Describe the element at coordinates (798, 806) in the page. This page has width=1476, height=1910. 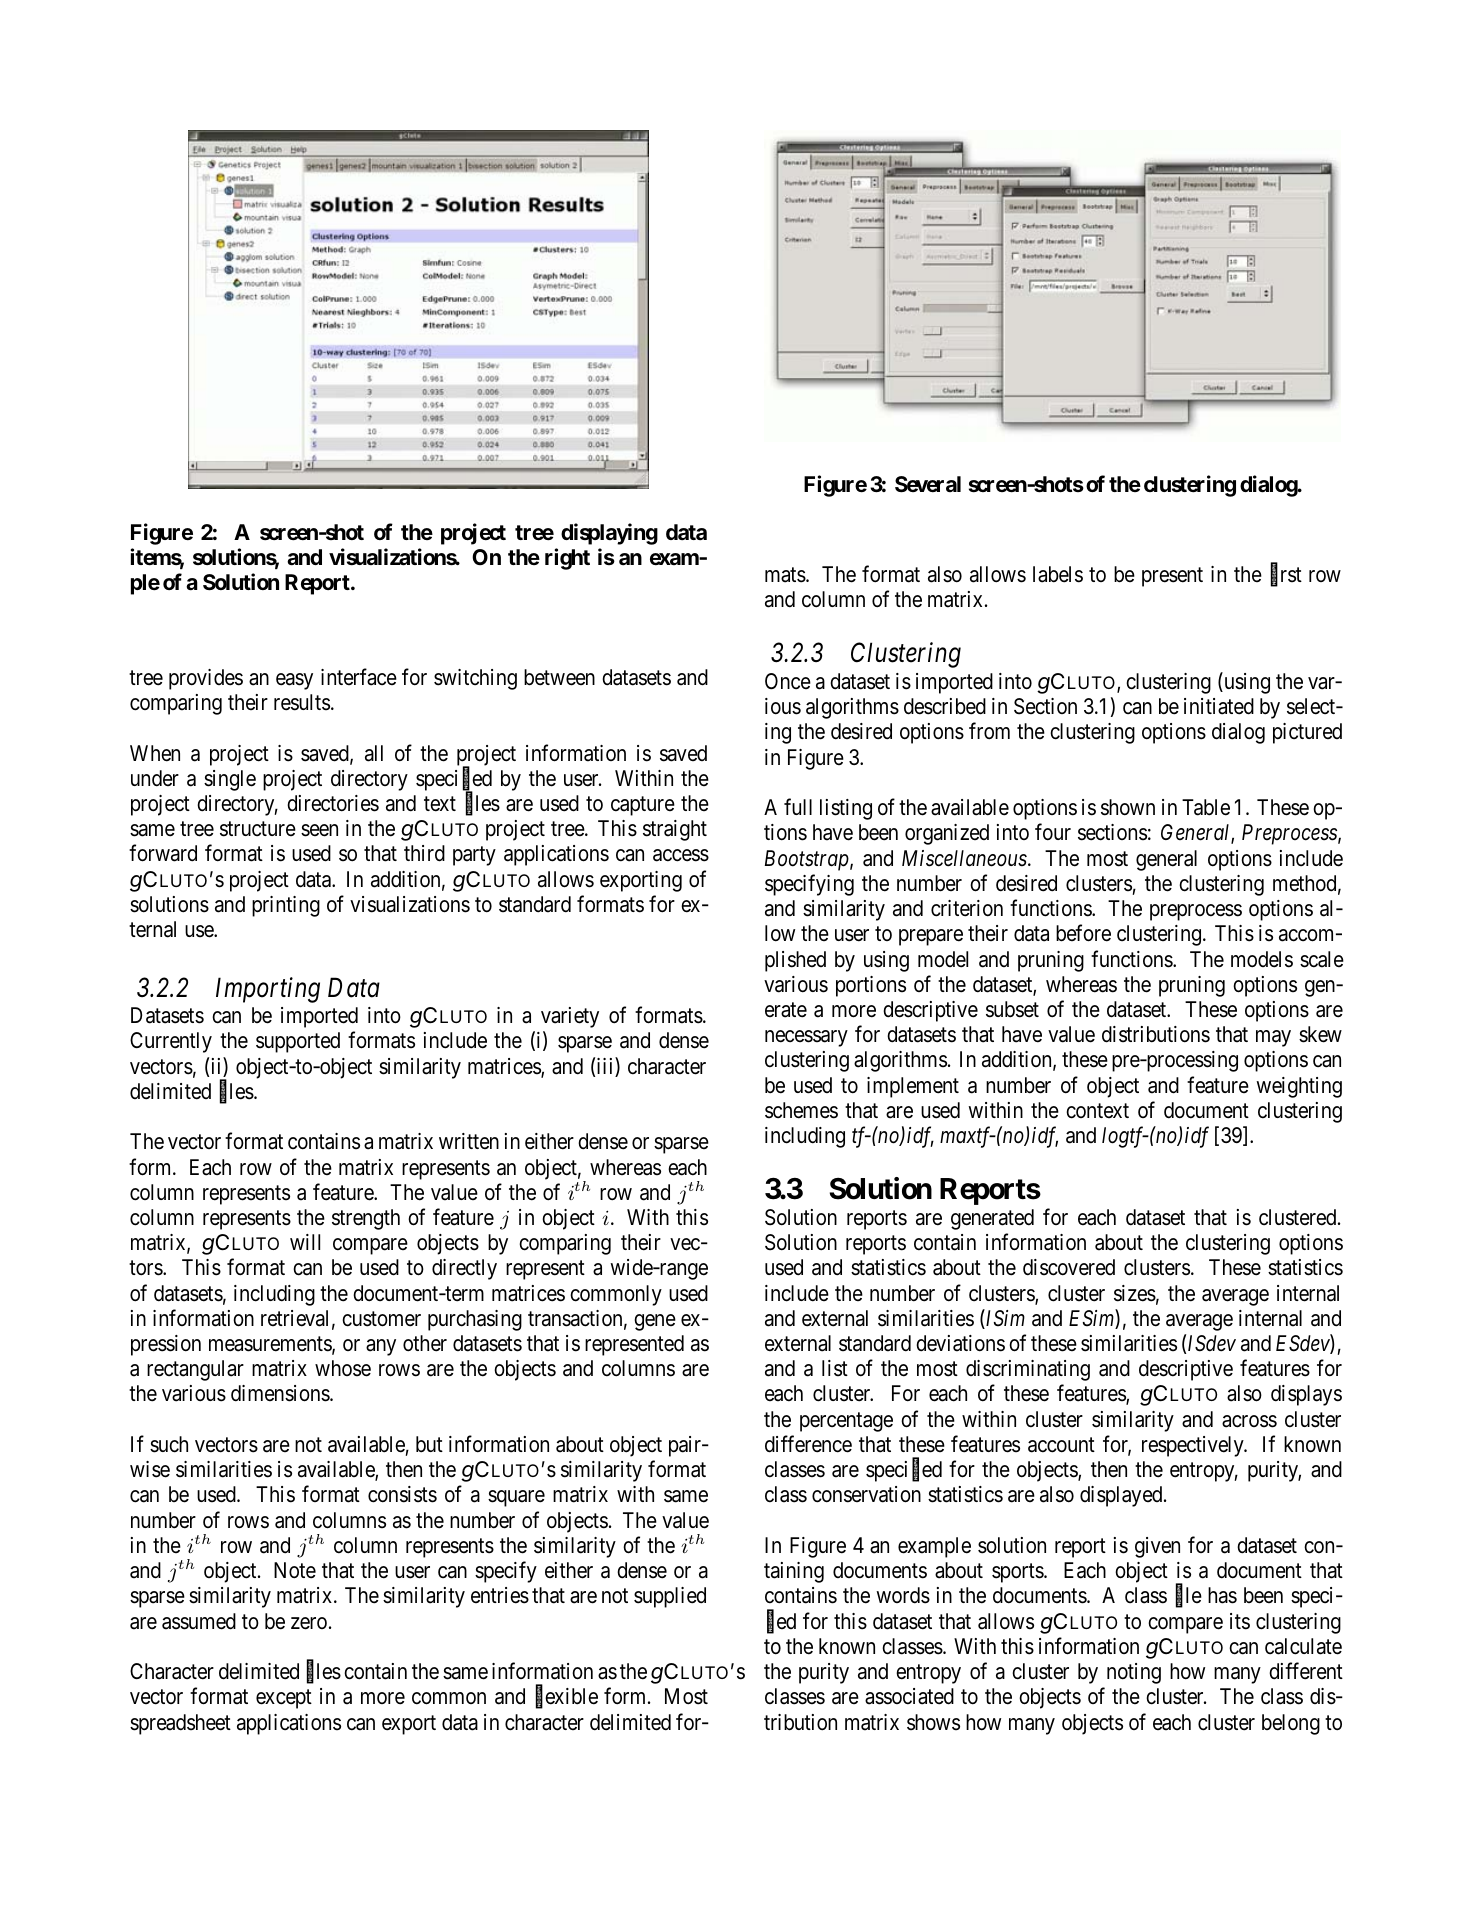
I see `full` at that location.
